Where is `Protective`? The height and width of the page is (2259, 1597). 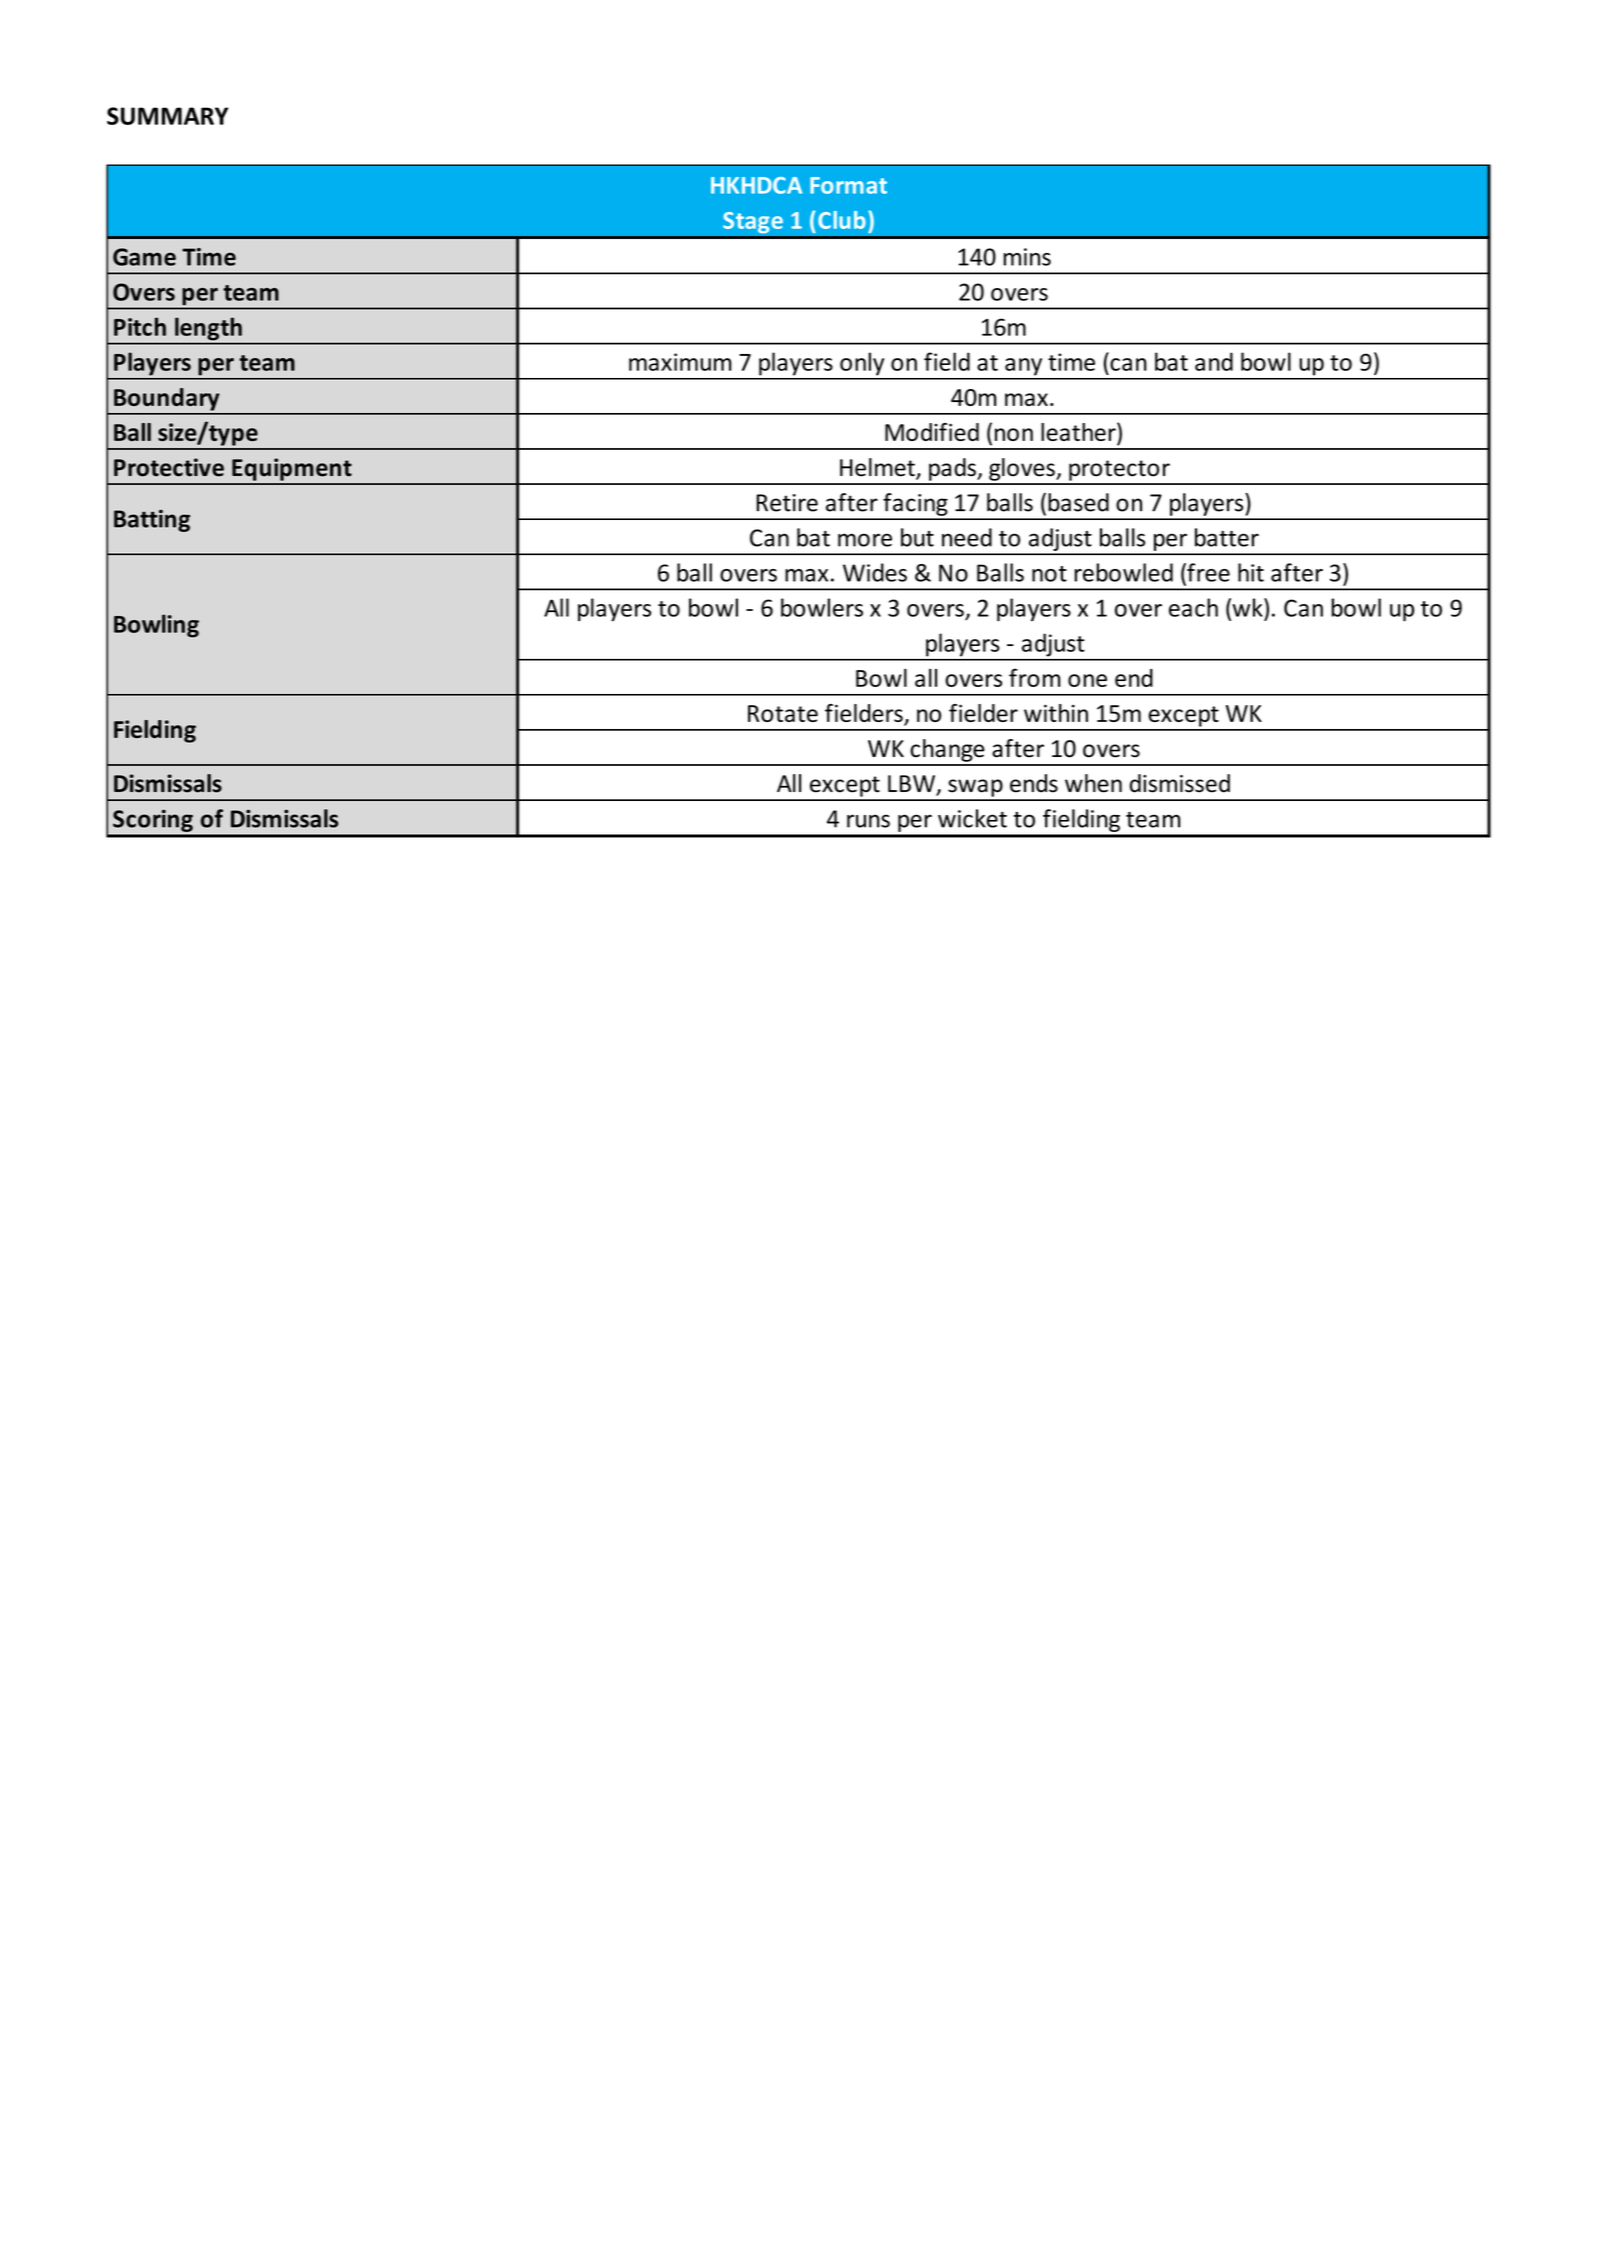
Protective is located at coordinates (169, 467).
